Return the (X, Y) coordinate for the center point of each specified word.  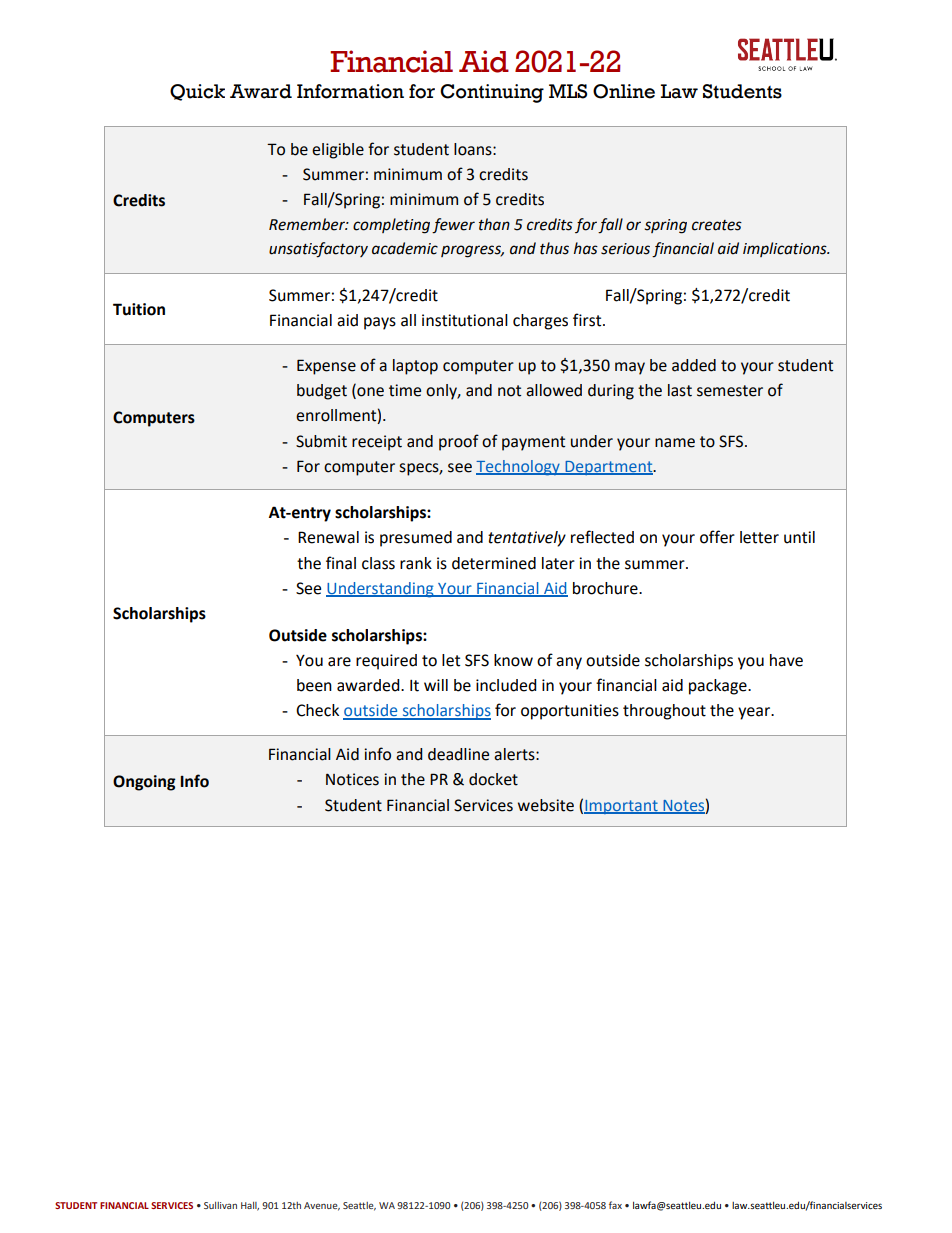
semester (730, 391)
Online (624, 91)
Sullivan (220, 1205)
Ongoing (144, 783)
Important (622, 807)
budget (322, 392)
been (314, 685)
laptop (415, 367)
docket (493, 779)
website (546, 805)
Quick (197, 92)
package (719, 687)
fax (615, 1205)
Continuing (492, 93)
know (513, 660)
